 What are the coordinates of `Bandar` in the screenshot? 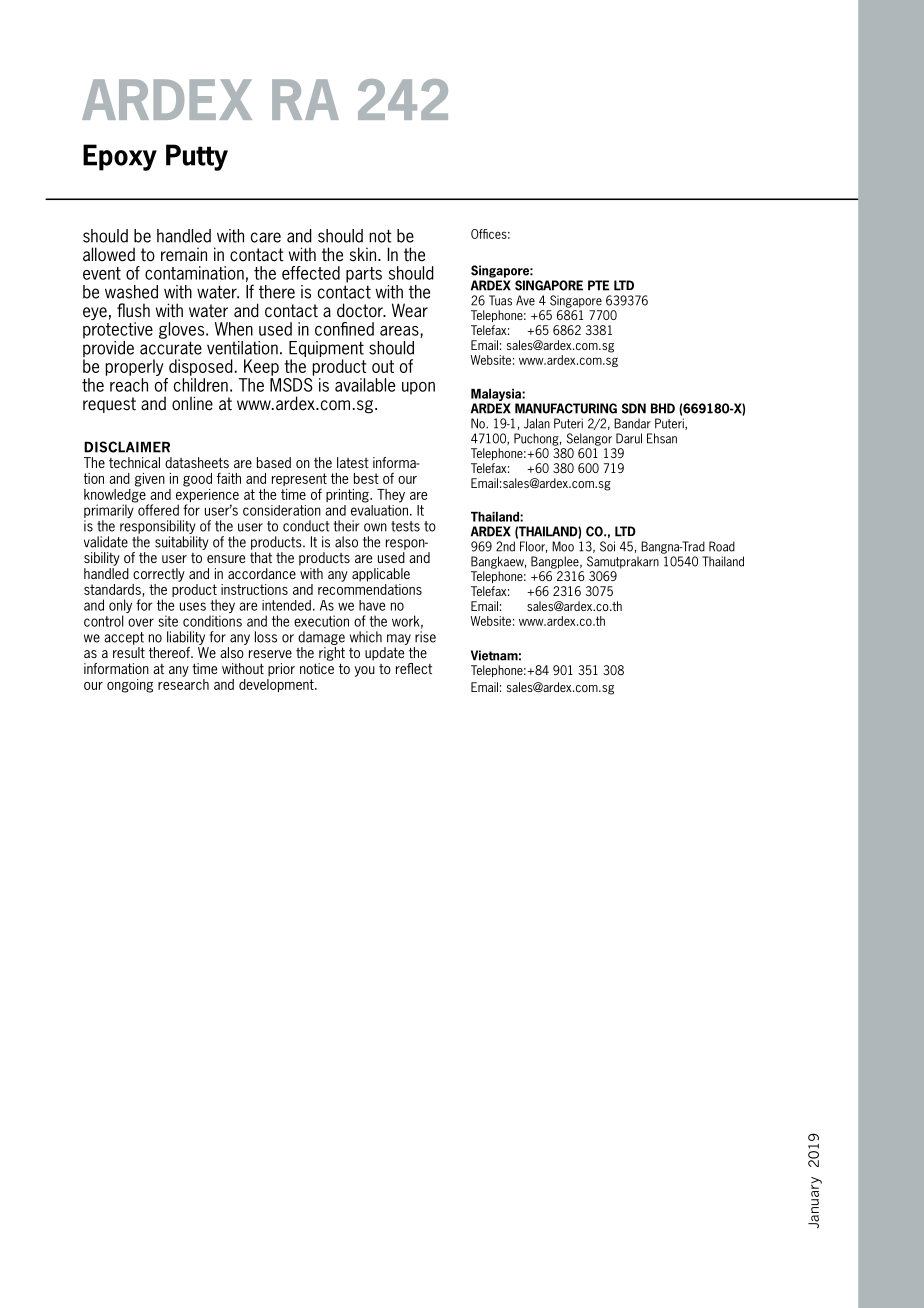 It's located at (632, 423).
